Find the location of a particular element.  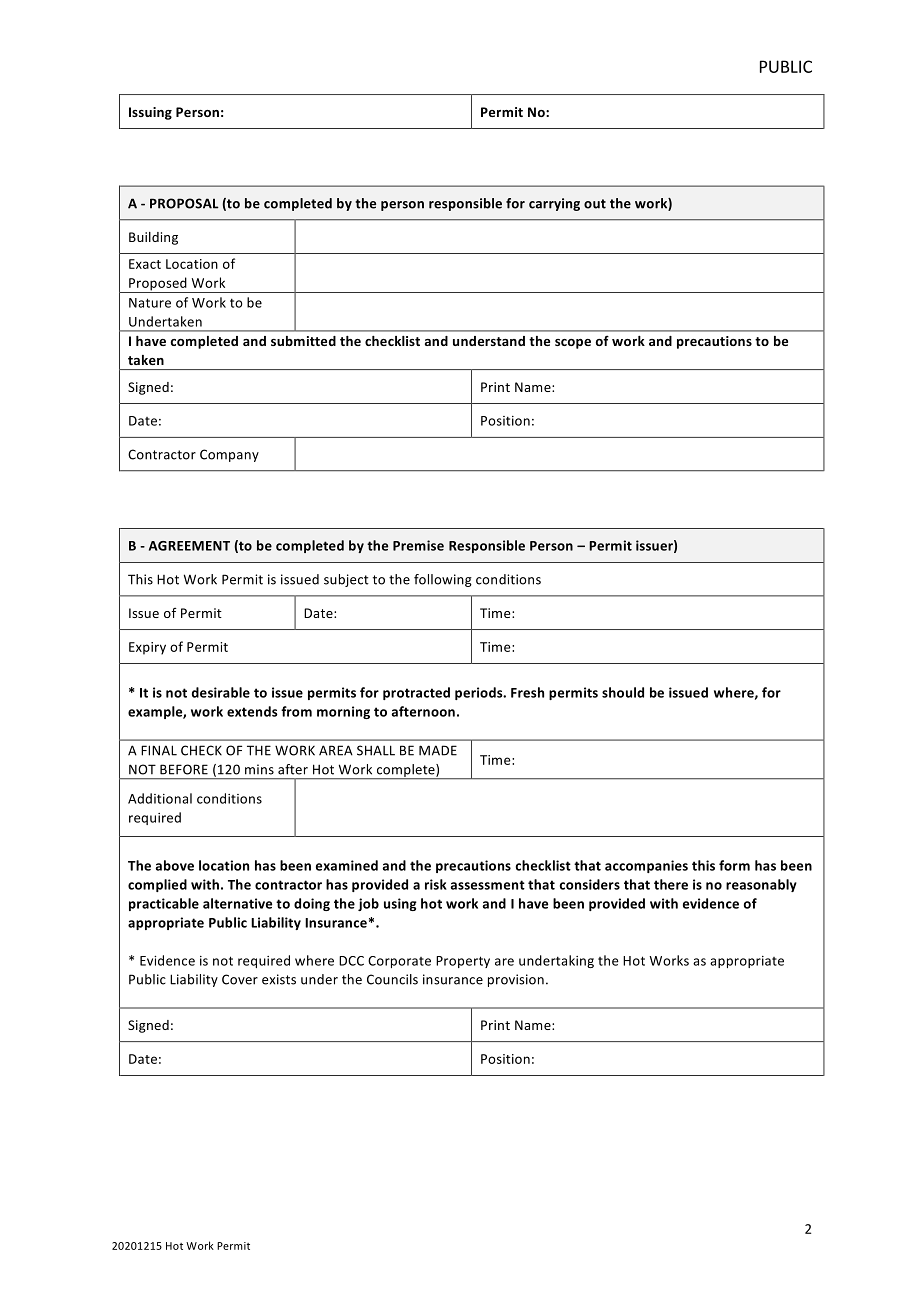

Premise is located at coordinates (418, 545).
